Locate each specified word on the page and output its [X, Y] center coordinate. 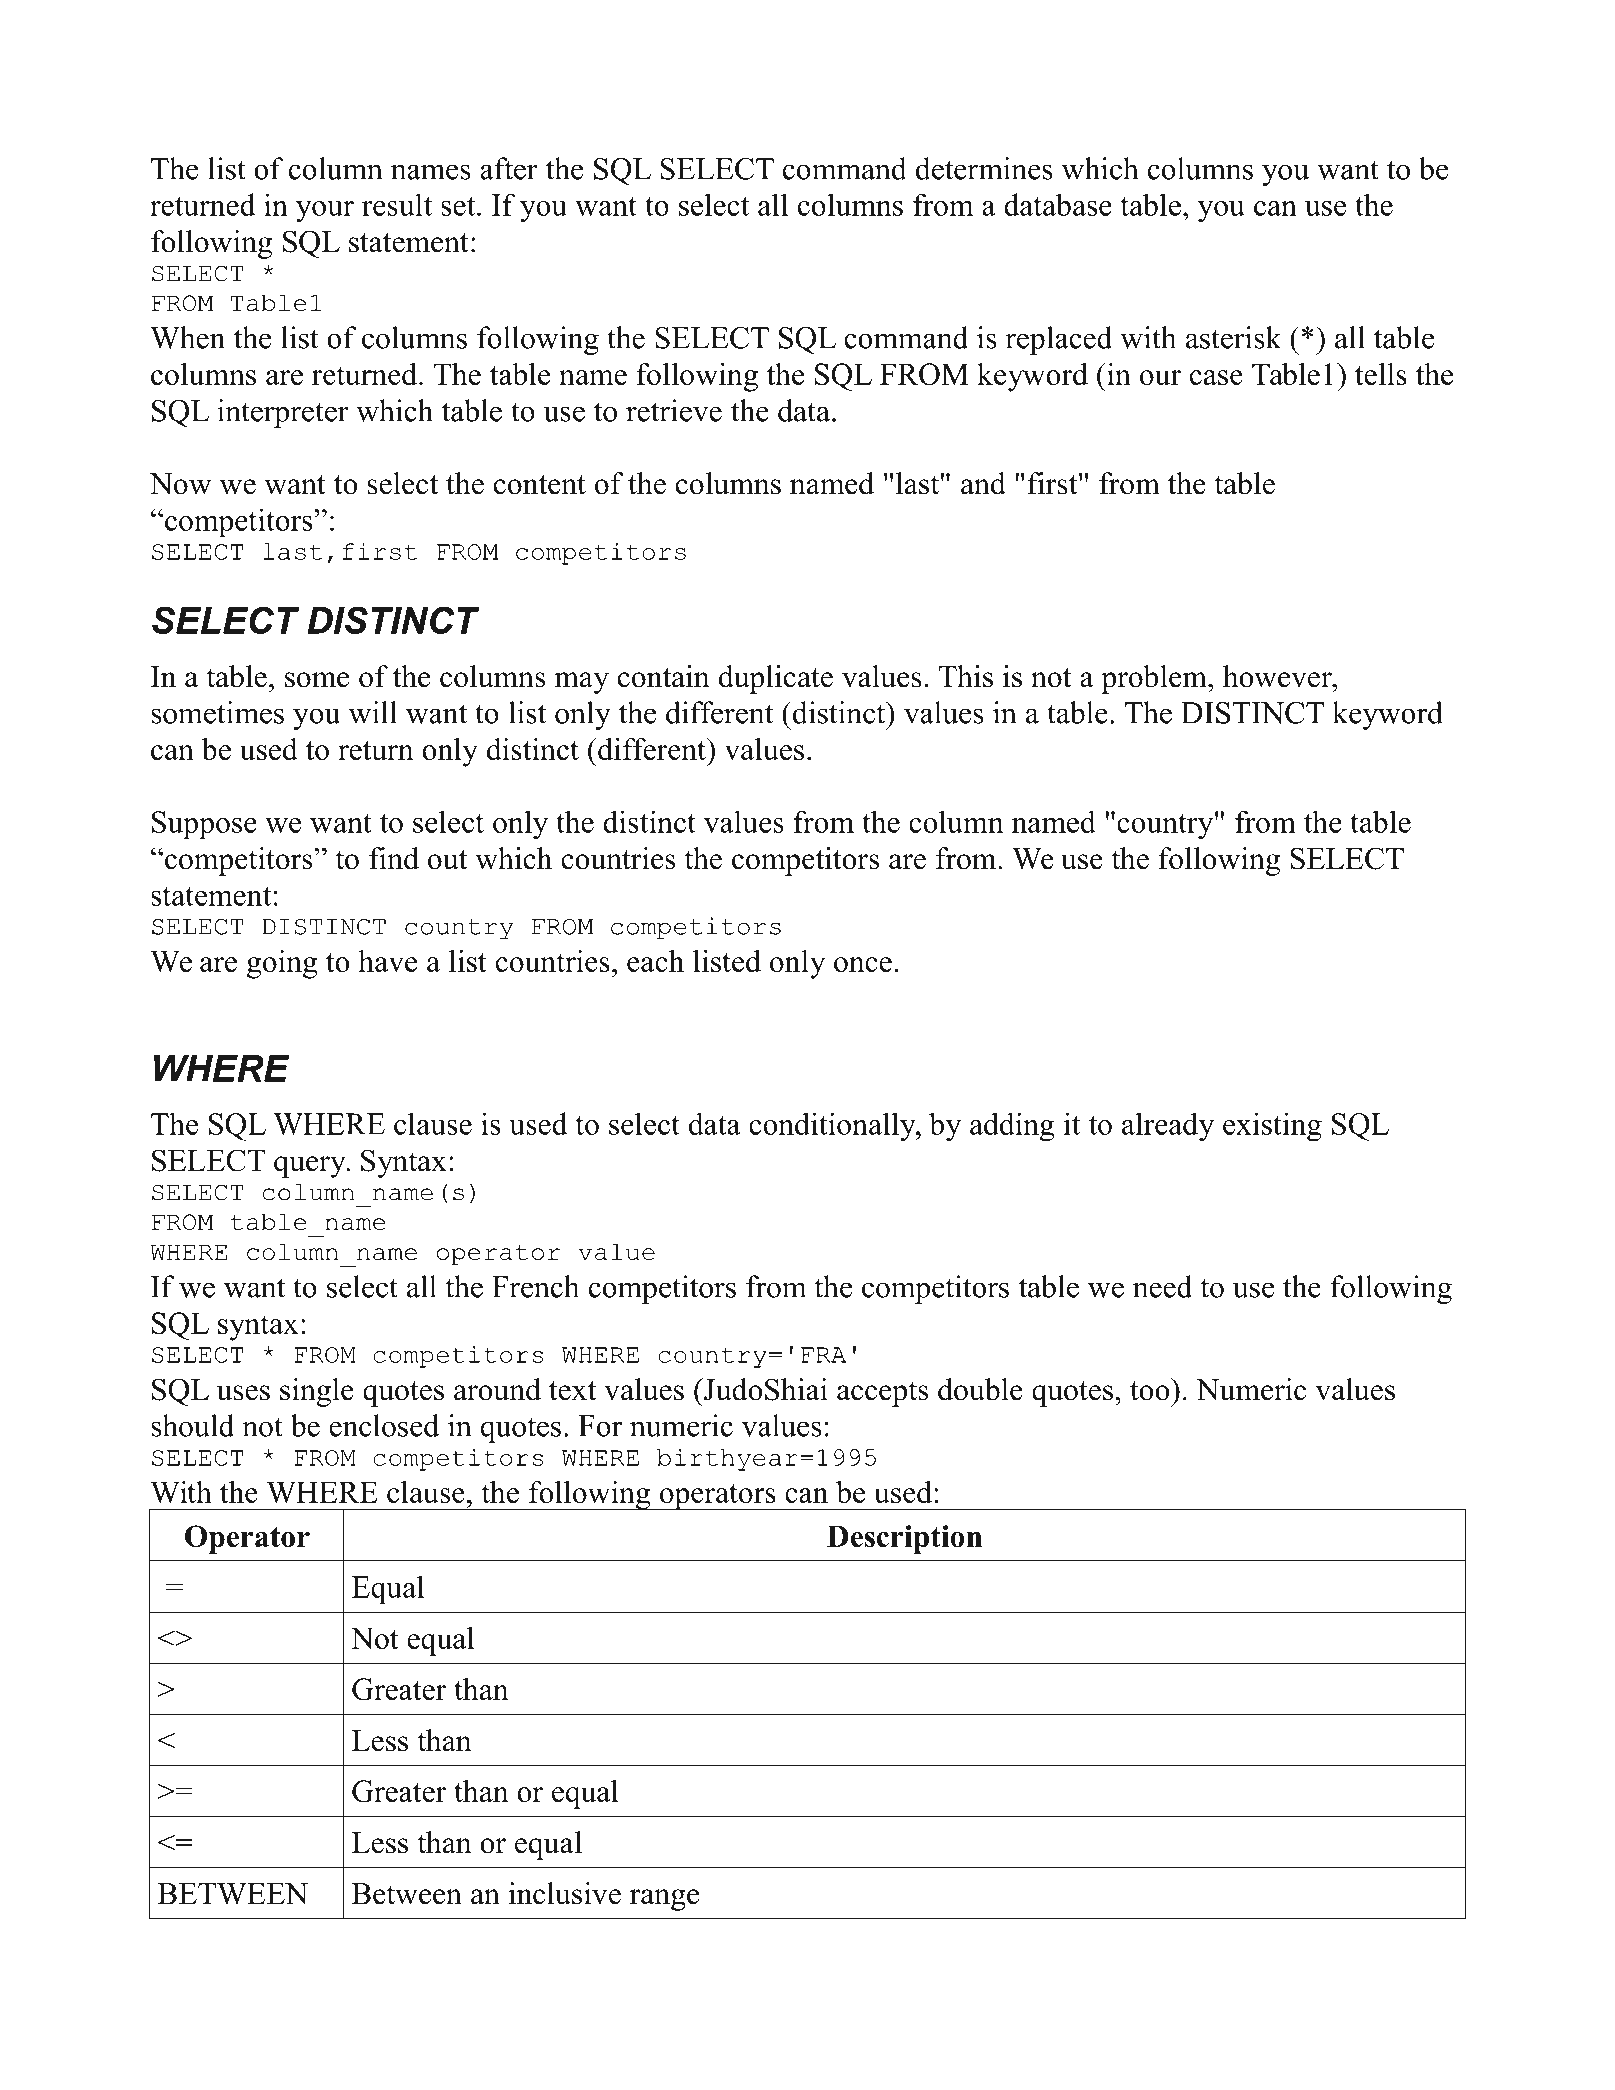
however [1278, 676]
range [664, 1900]
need [1162, 1286]
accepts [882, 1394]
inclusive [565, 1893]
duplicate [776, 679]
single [317, 1392]
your [325, 212]
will [373, 712]
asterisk [1233, 337]
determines [984, 168]
